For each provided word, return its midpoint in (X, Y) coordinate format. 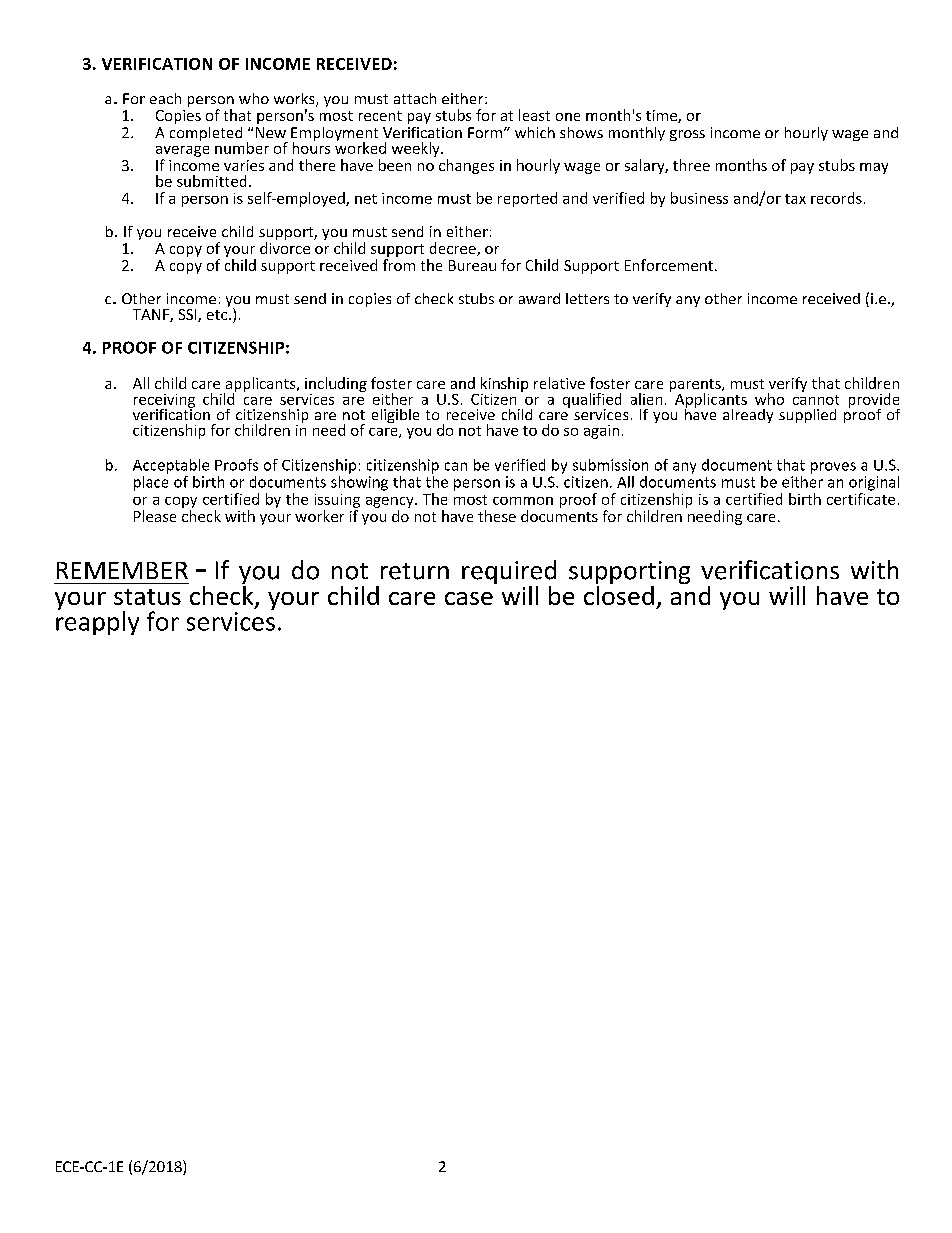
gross (687, 135)
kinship (504, 384)
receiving (164, 402)
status (147, 597)
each (165, 98)
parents (696, 386)
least (534, 115)
